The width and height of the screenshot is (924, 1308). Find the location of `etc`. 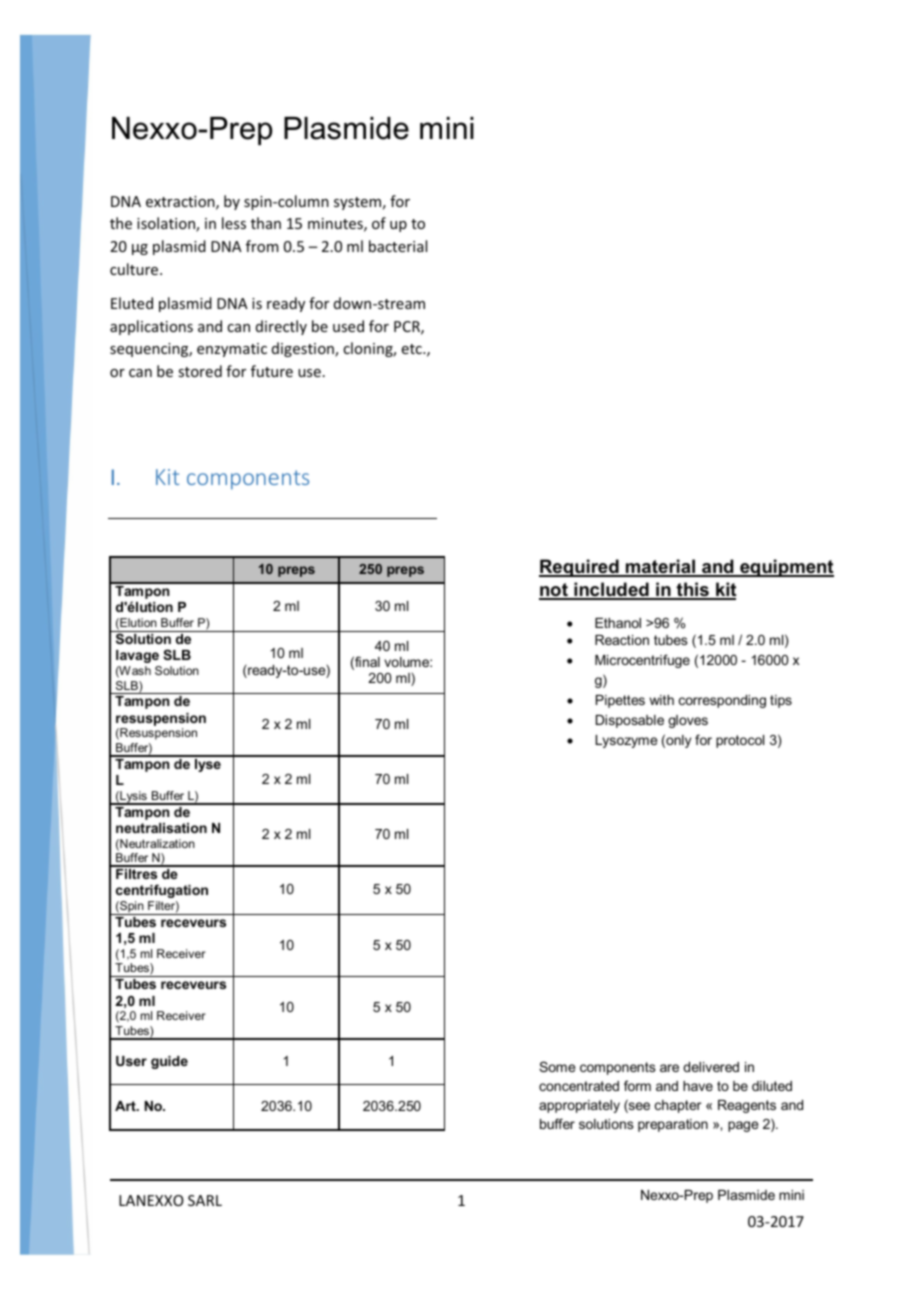

etc is located at coordinates (413, 349).
